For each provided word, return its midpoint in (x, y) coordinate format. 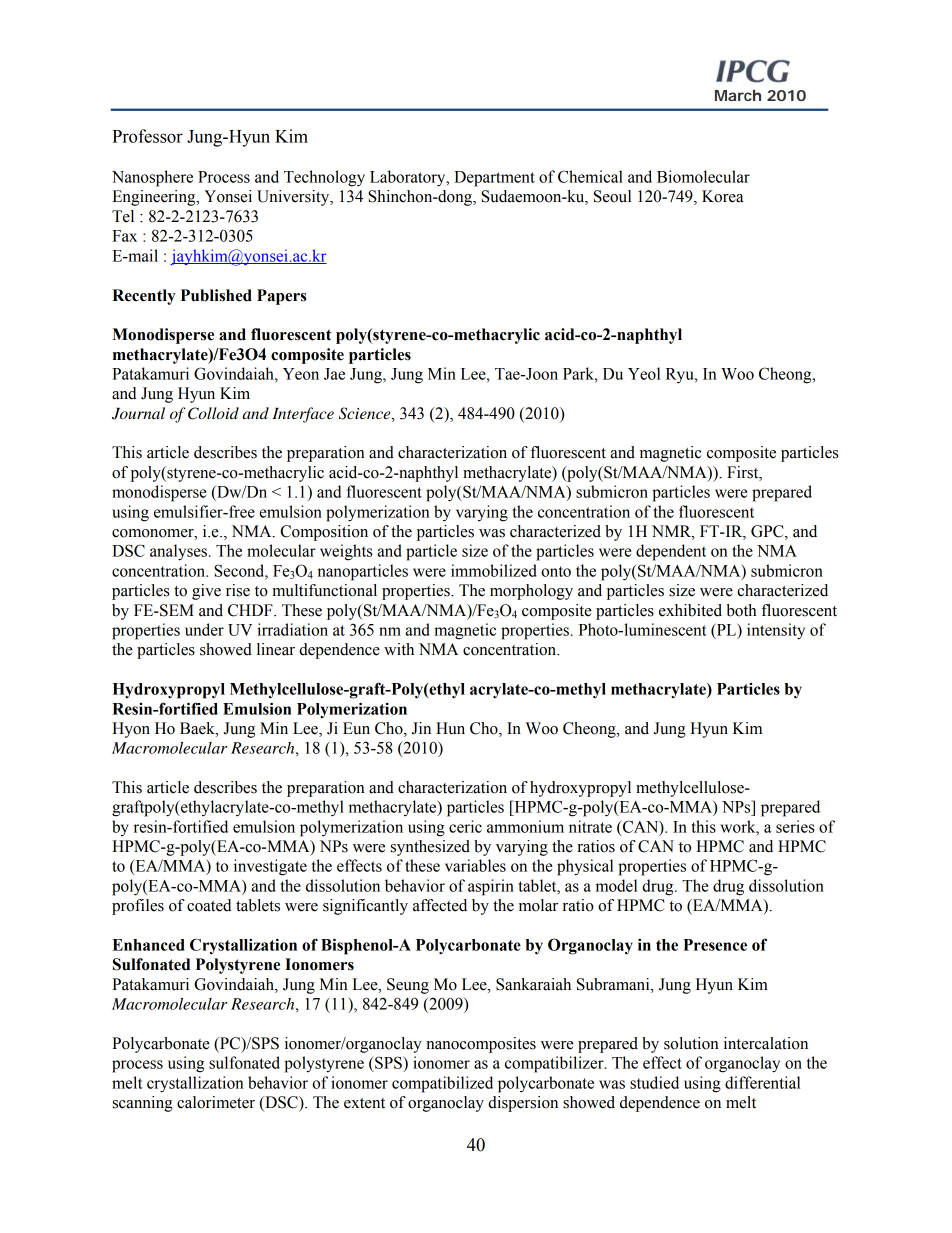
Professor (147, 136)
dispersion (523, 1104)
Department (494, 179)
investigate (270, 867)
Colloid (213, 413)
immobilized (494, 570)
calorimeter (216, 1102)
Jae (334, 374)
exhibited (690, 610)
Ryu (681, 375)
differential (762, 1082)
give (206, 592)
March (738, 95)
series (795, 826)
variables (475, 865)
